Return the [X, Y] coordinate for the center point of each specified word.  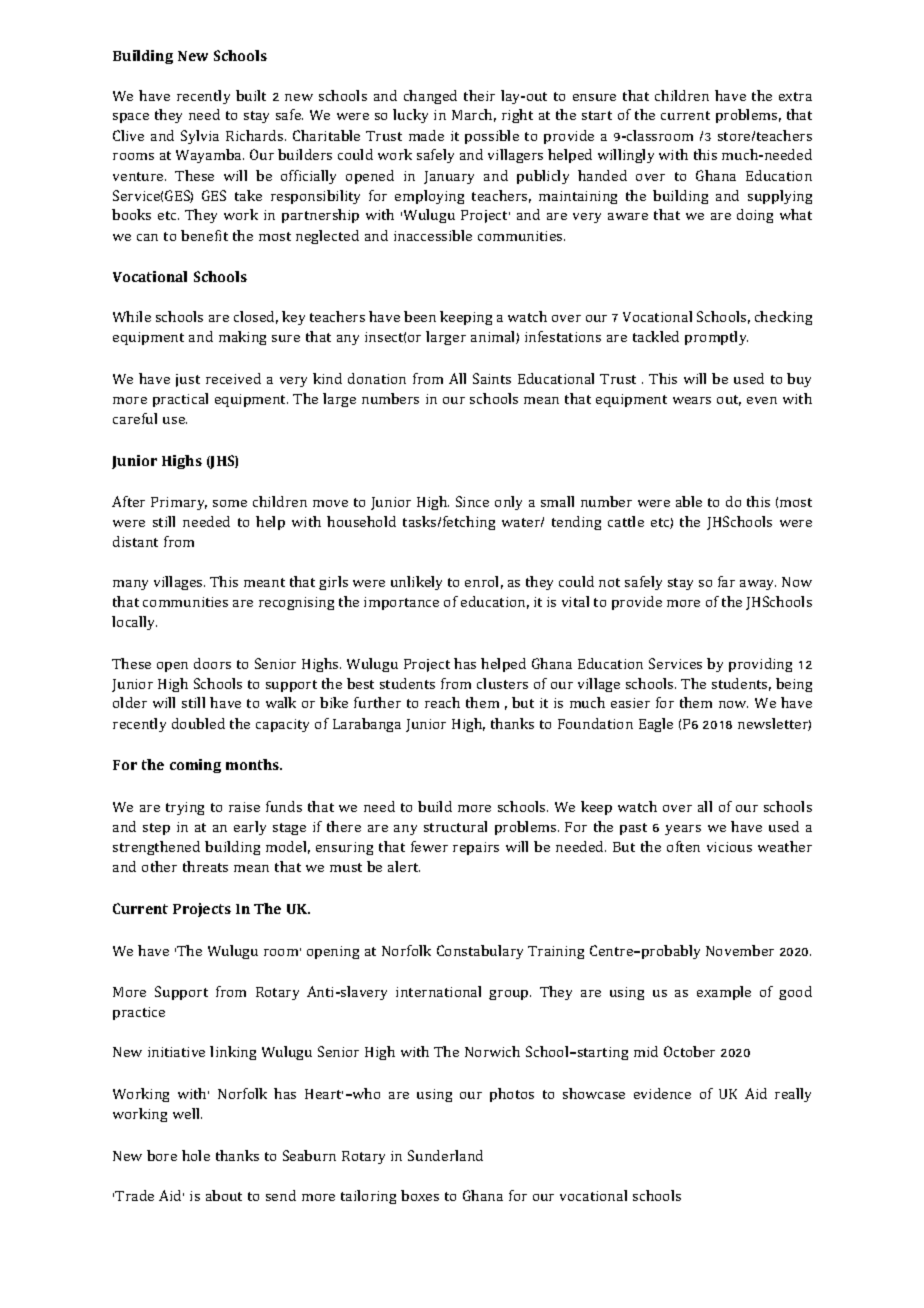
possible [492, 137]
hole [196, 1155]
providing [760, 665]
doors [212, 663]
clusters [502, 683]
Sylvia [200, 137]
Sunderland [445, 1155]
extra [795, 96]
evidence [662, 1093]
